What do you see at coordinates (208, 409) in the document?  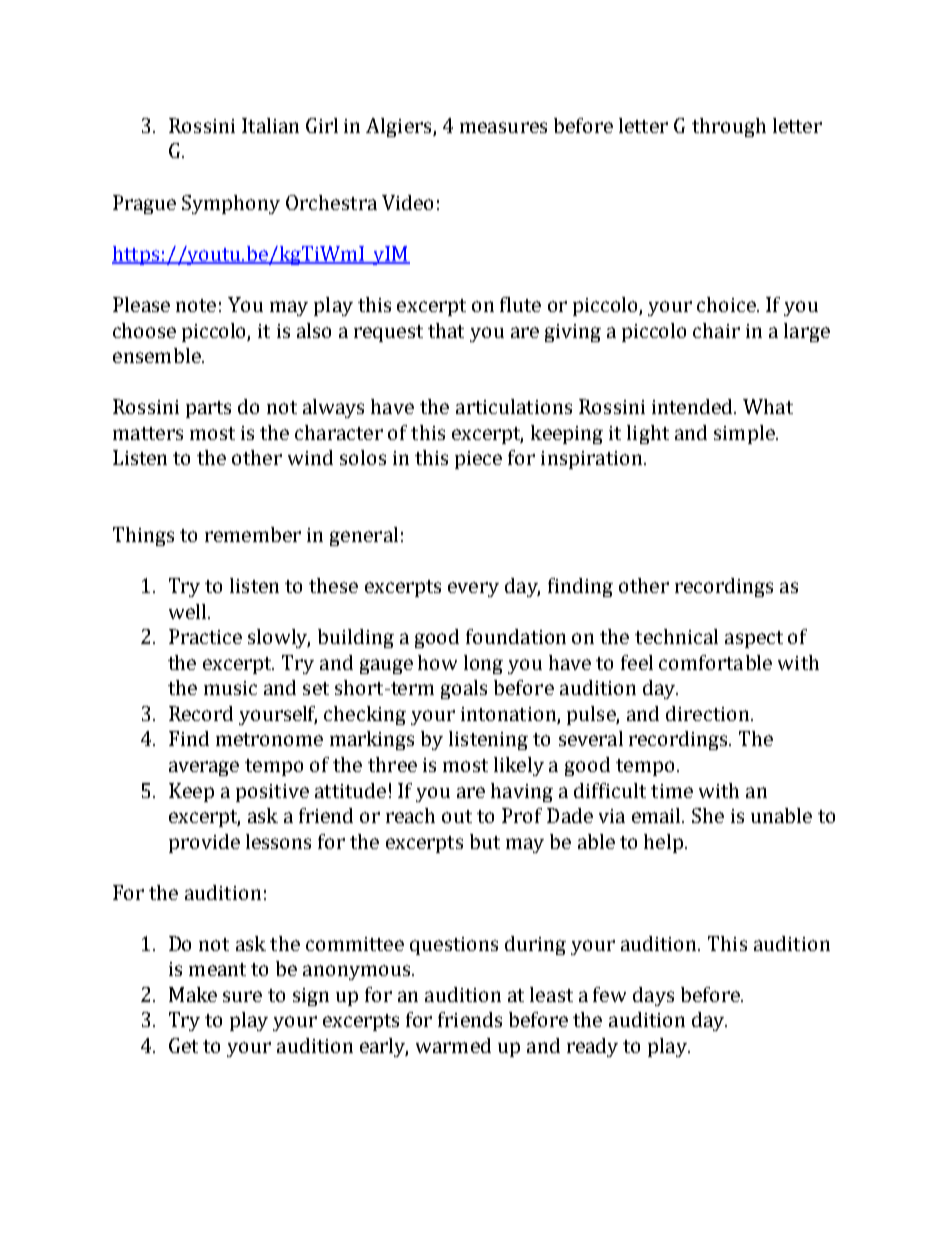 I see `parts` at bounding box center [208, 409].
